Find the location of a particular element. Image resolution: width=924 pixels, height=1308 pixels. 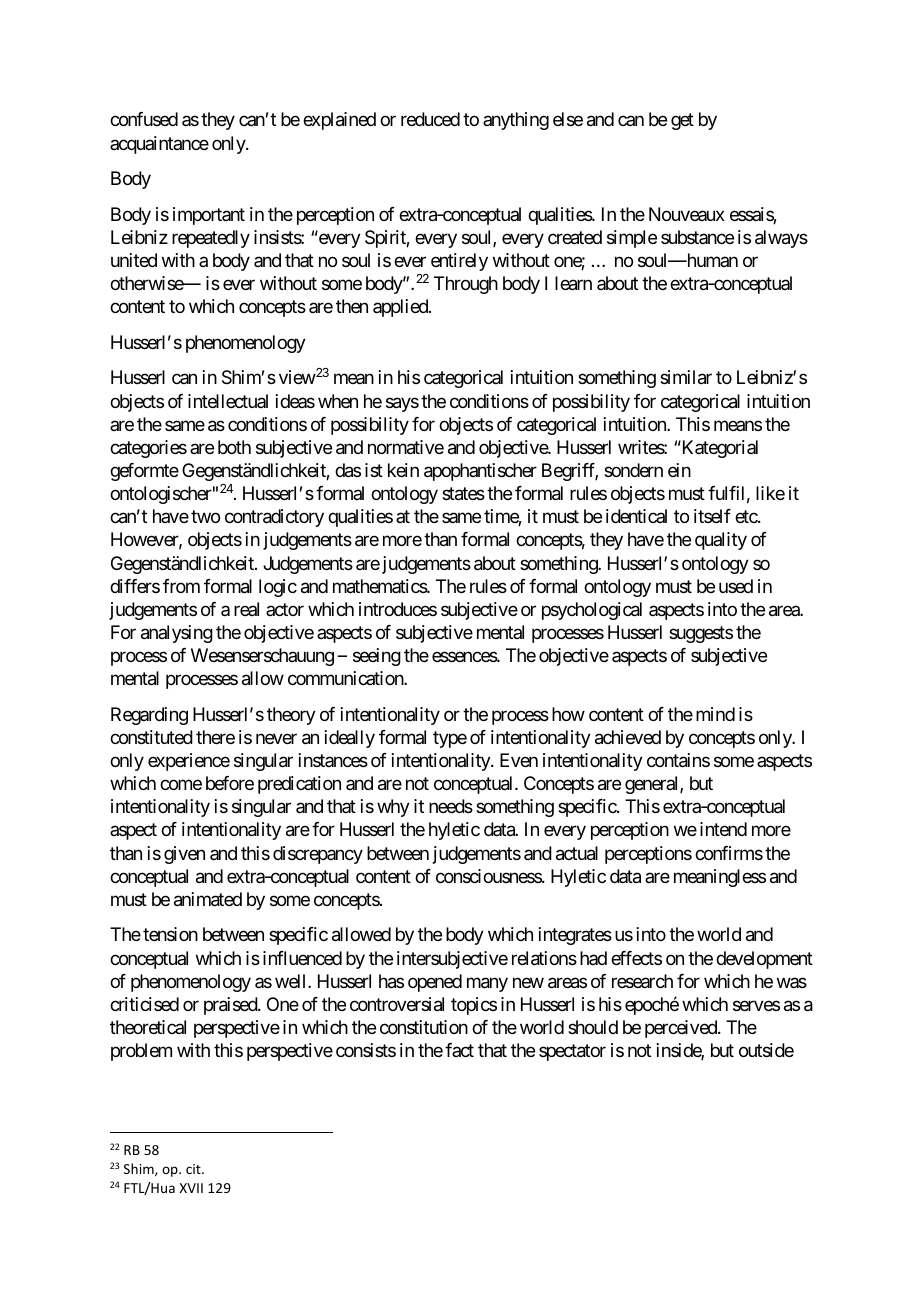

cit is located at coordinates (194, 1169).
